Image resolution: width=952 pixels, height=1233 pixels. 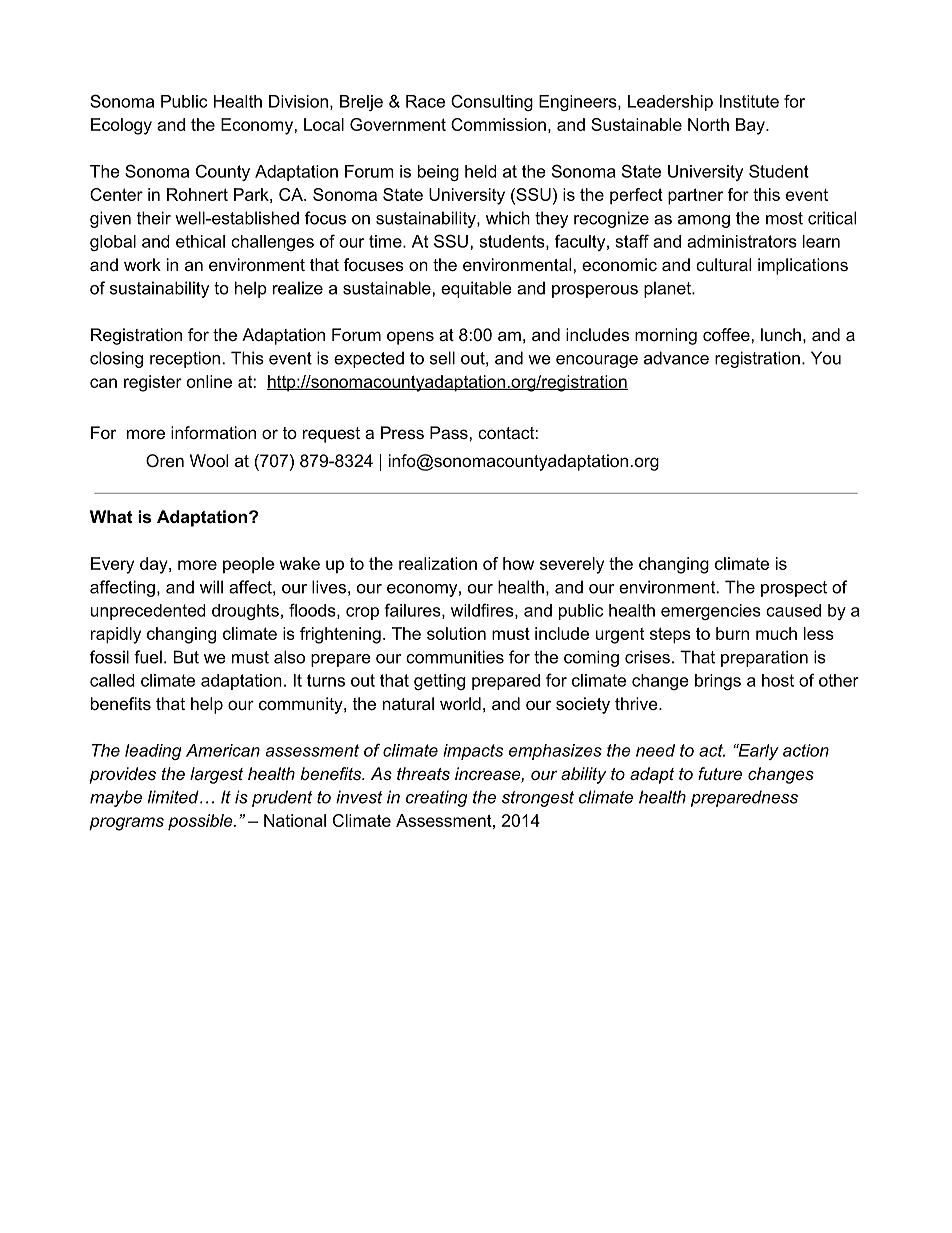 What do you see at coordinates (726, 334) in the screenshot?
I see `coffee` at bounding box center [726, 334].
